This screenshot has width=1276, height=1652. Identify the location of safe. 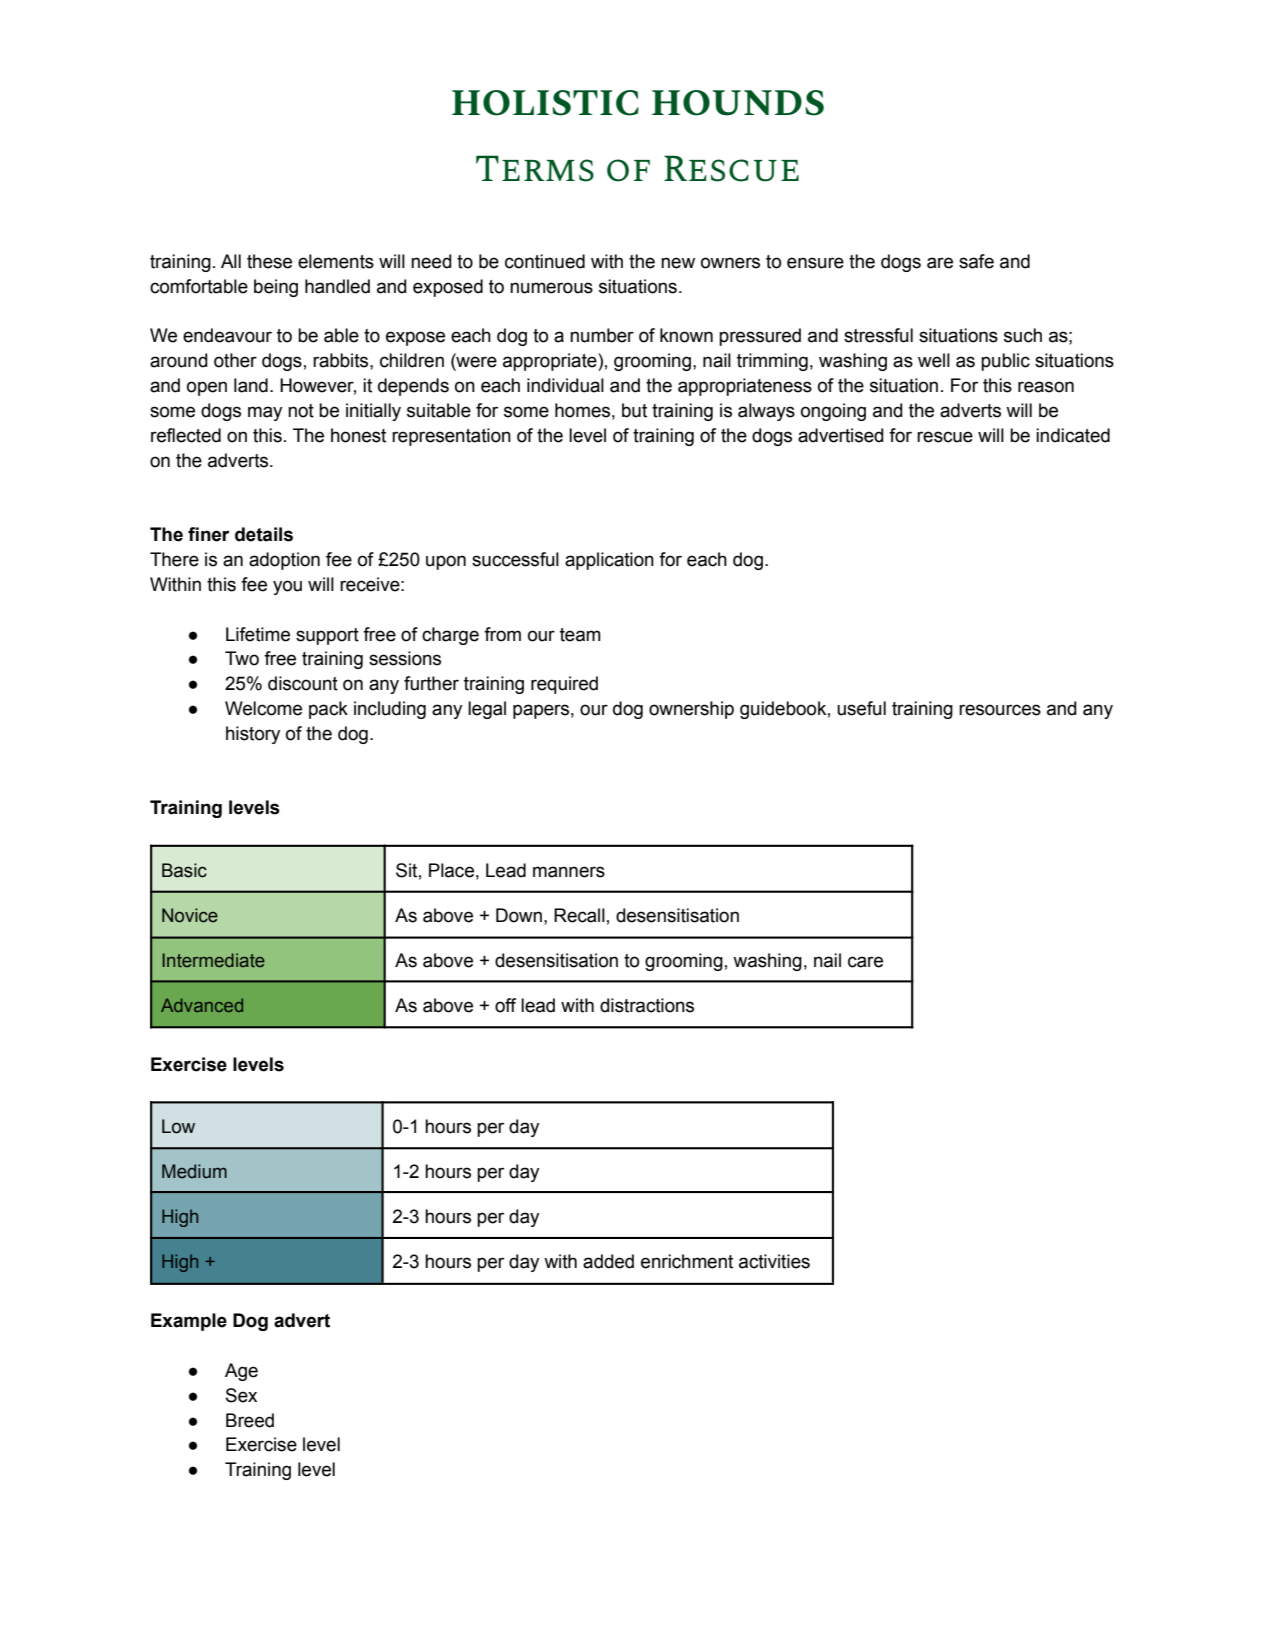
(976, 261).
